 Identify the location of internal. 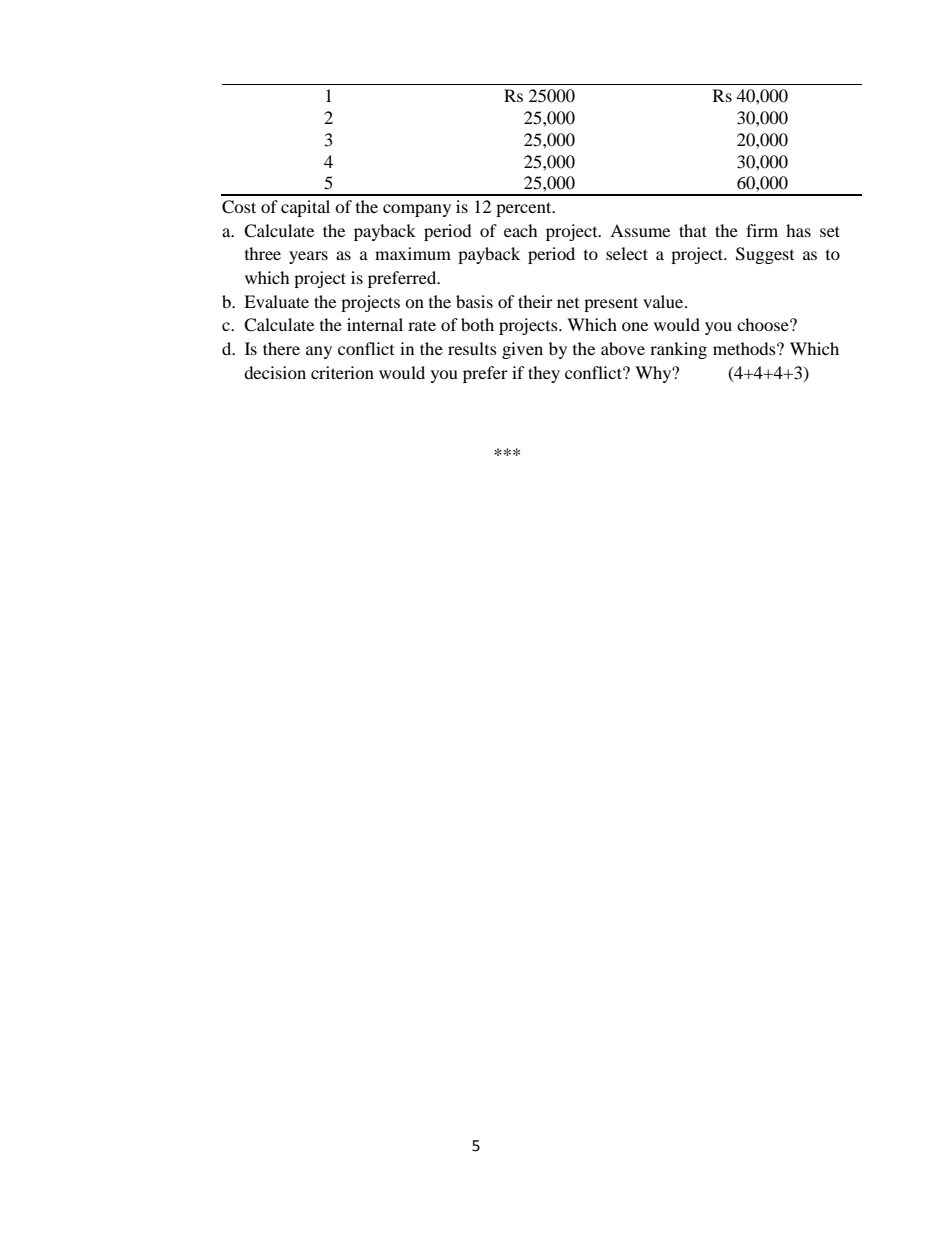
(375, 324).
